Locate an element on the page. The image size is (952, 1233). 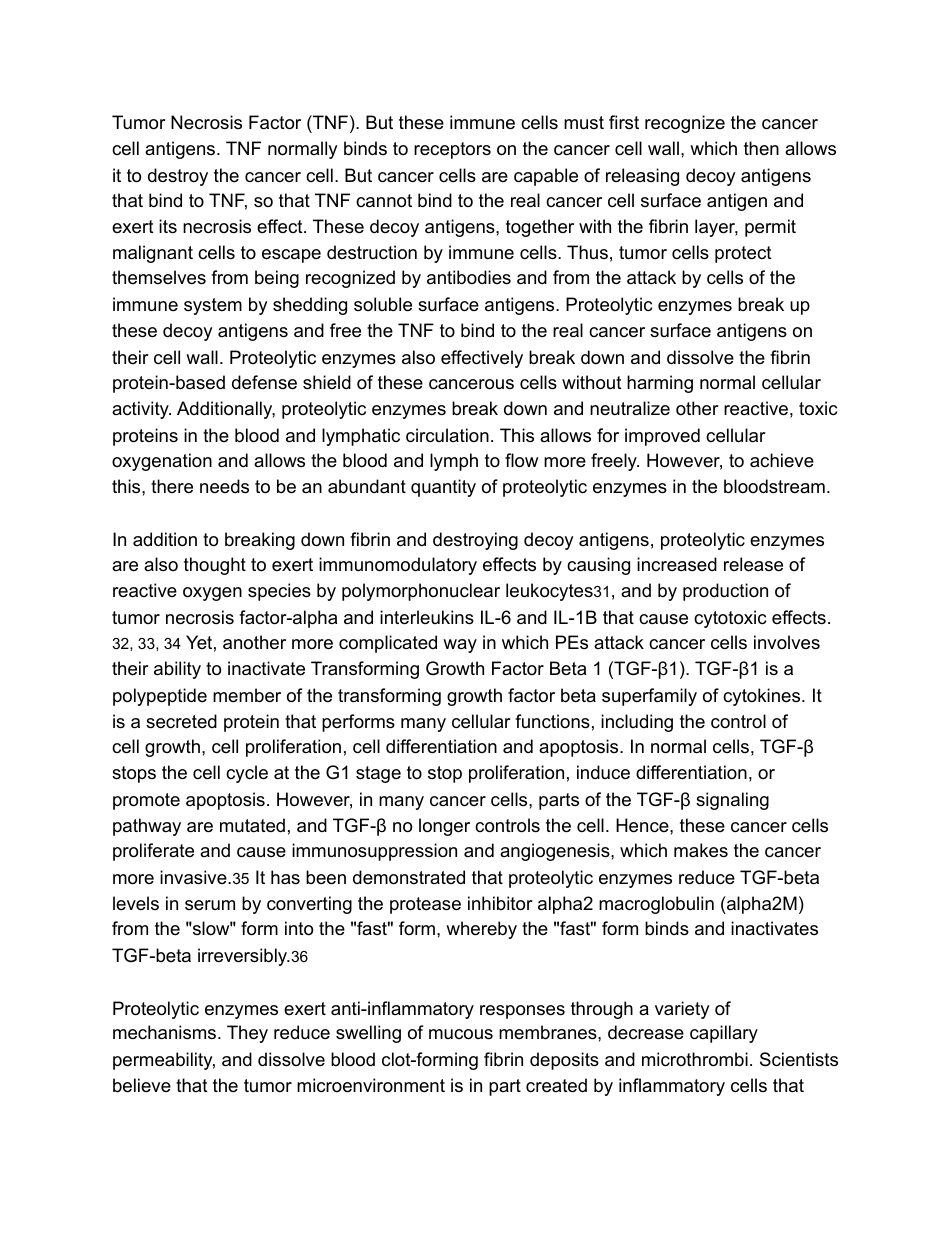
microthrombi is located at coordinates (695, 1059).
